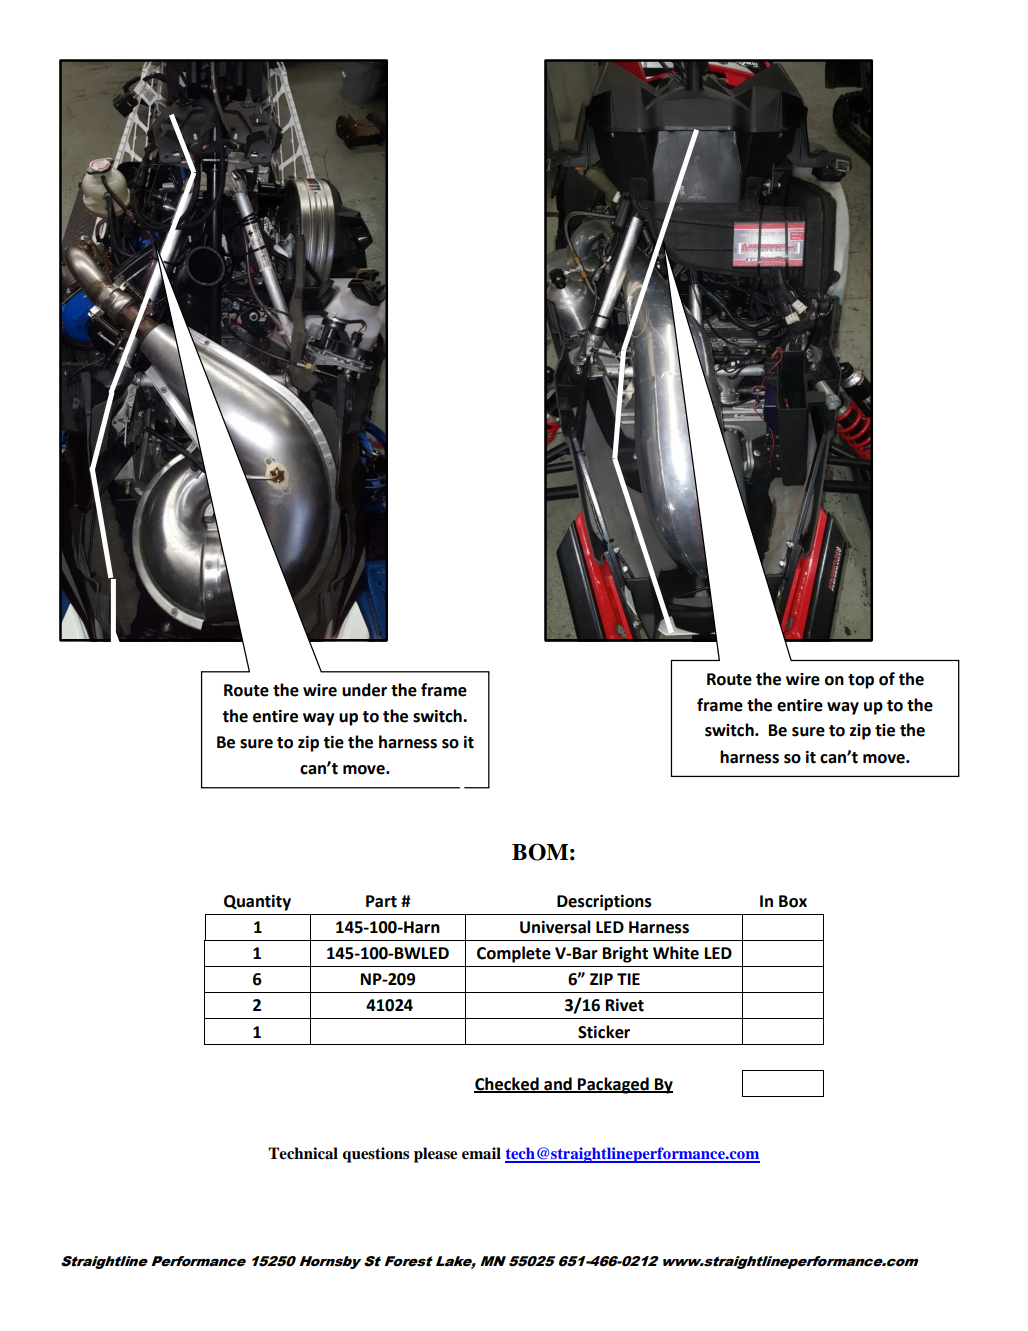 Image resolution: width=1028 pixels, height=1331 pixels. Describe the element at coordinates (364, 690) in the document. I see `under` at that location.
